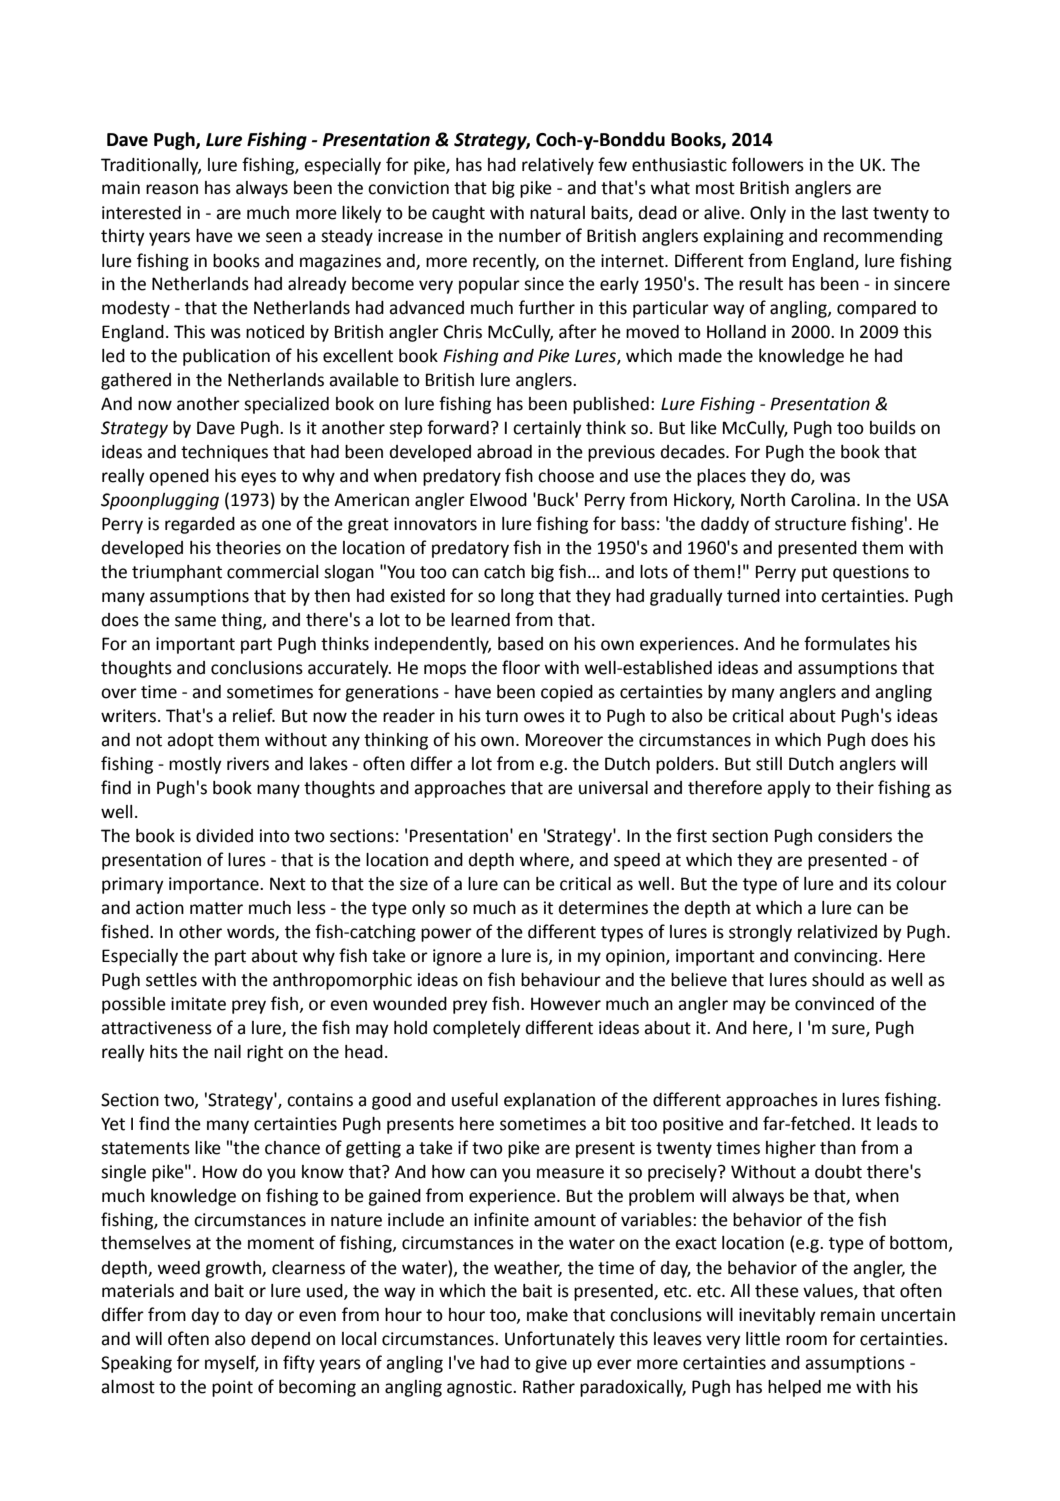 The image size is (1060, 1501). Describe the element at coordinates (551, 1364) in the page. I see `give` at that location.
